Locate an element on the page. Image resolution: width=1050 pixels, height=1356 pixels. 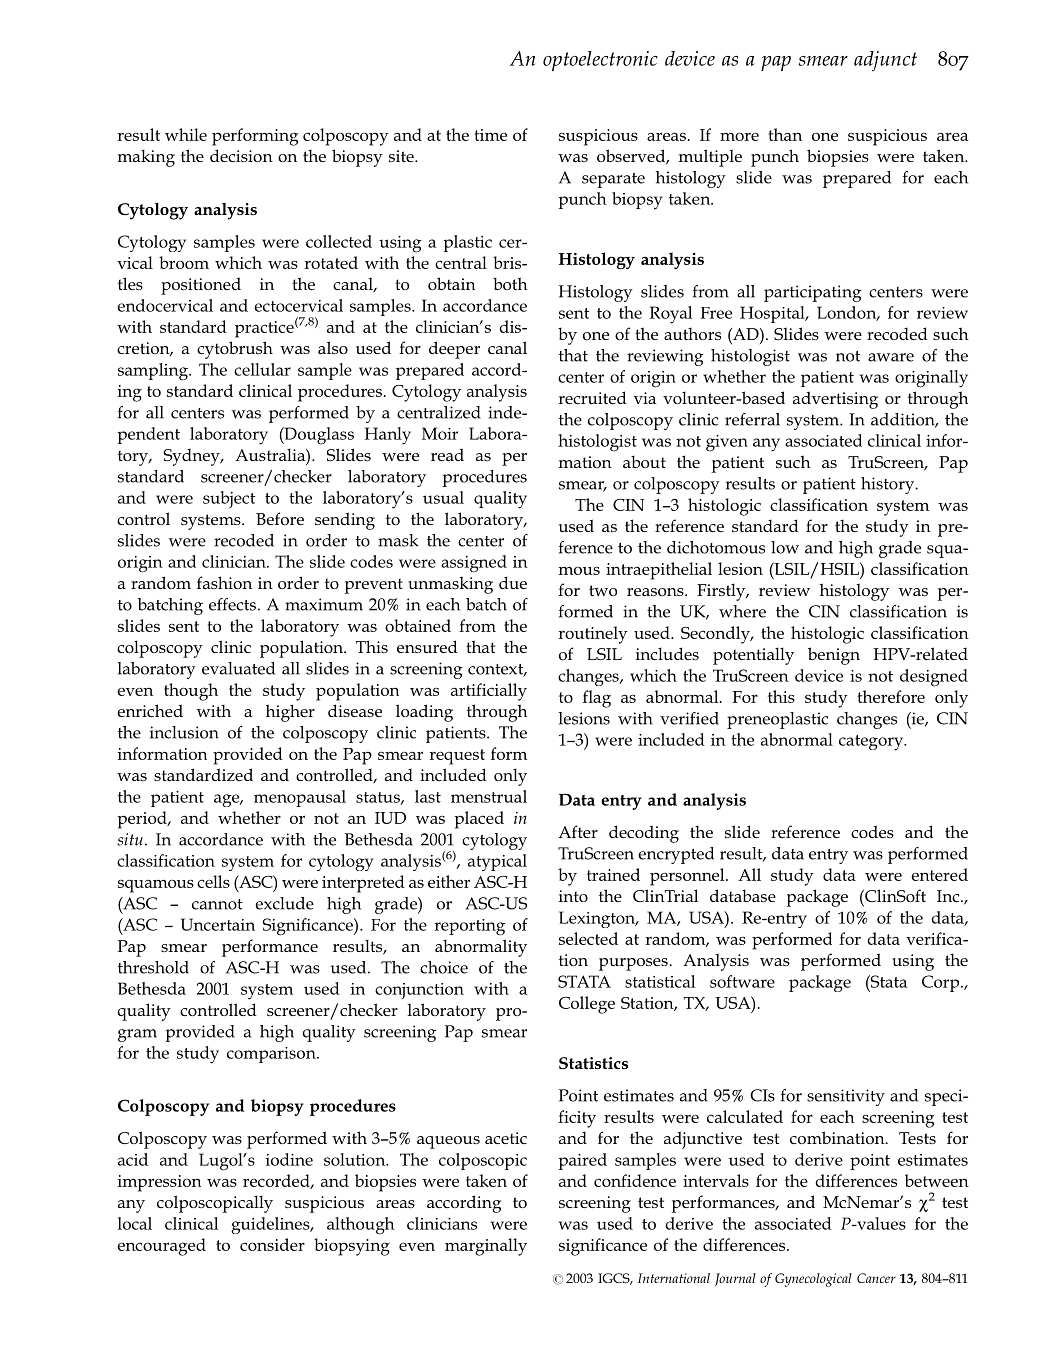
marginally is located at coordinates (486, 1247).
